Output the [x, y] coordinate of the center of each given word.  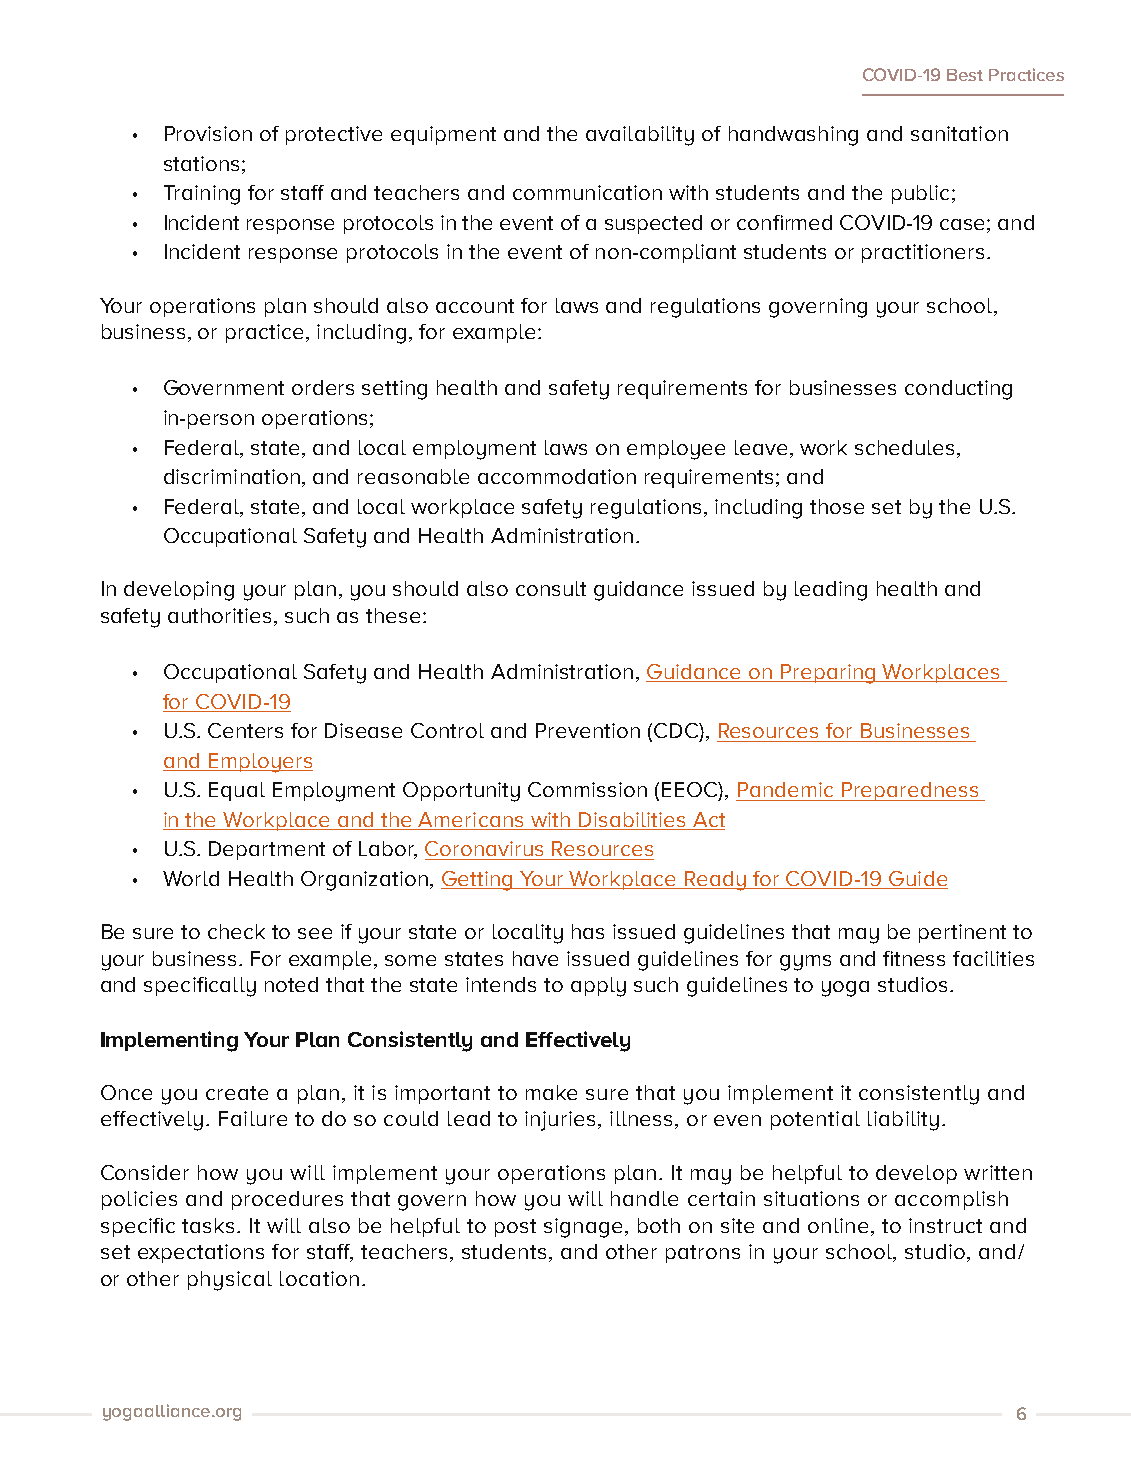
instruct [945, 1225]
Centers [245, 730]
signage [585, 1228]
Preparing [828, 674]
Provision [208, 133]
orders [323, 387]
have [535, 958]
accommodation [557, 476]
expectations [201, 1253]
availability [640, 136]
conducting [958, 390]
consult [551, 588]
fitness [914, 958]
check [236, 931]
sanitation [959, 133]
